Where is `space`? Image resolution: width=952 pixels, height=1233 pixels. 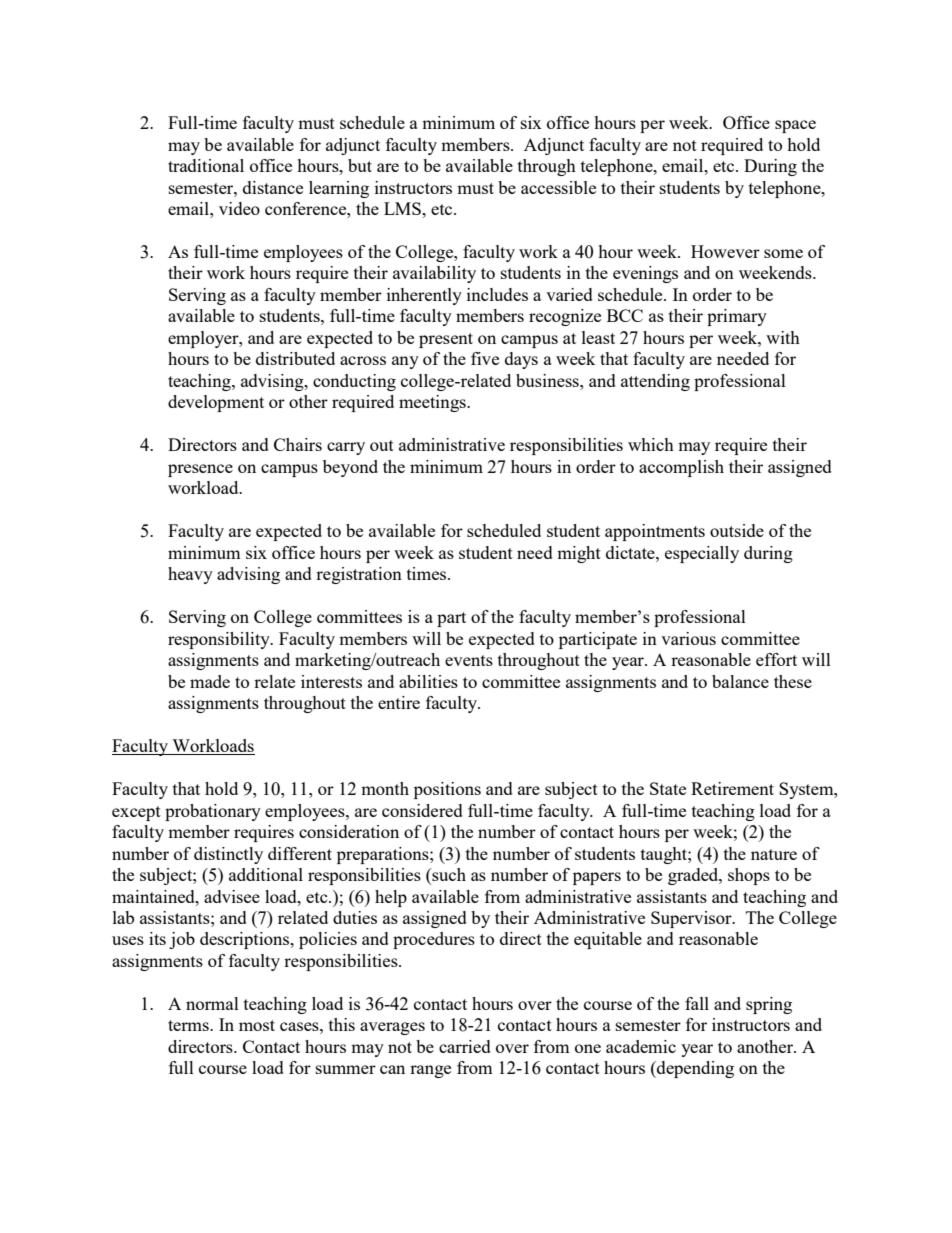
space is located at coordinates (795, 126).
